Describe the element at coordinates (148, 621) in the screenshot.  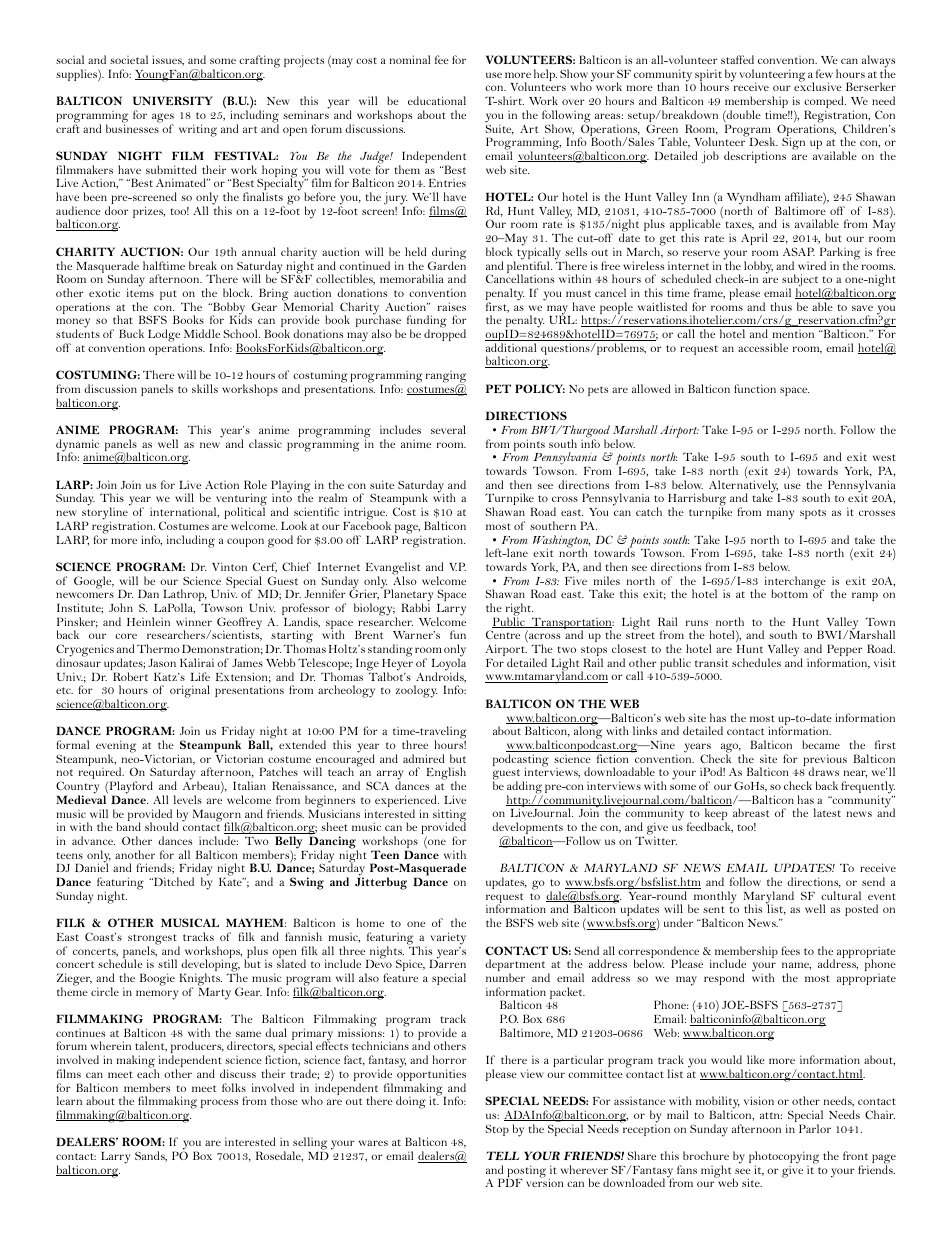
I see `Heinlein` at that location.
